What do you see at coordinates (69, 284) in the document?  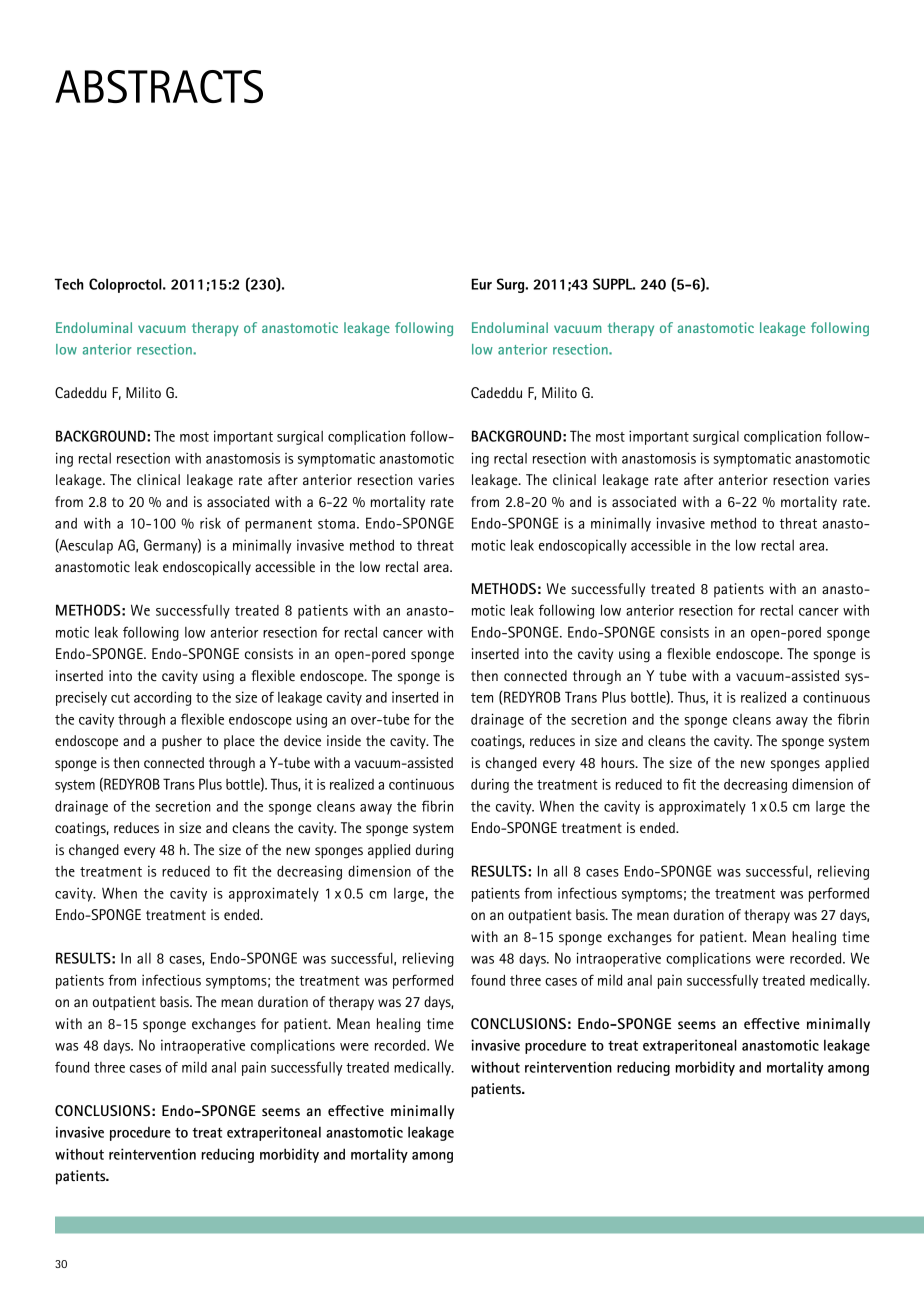 I see `Tech` at bounding box center [69, 284].
